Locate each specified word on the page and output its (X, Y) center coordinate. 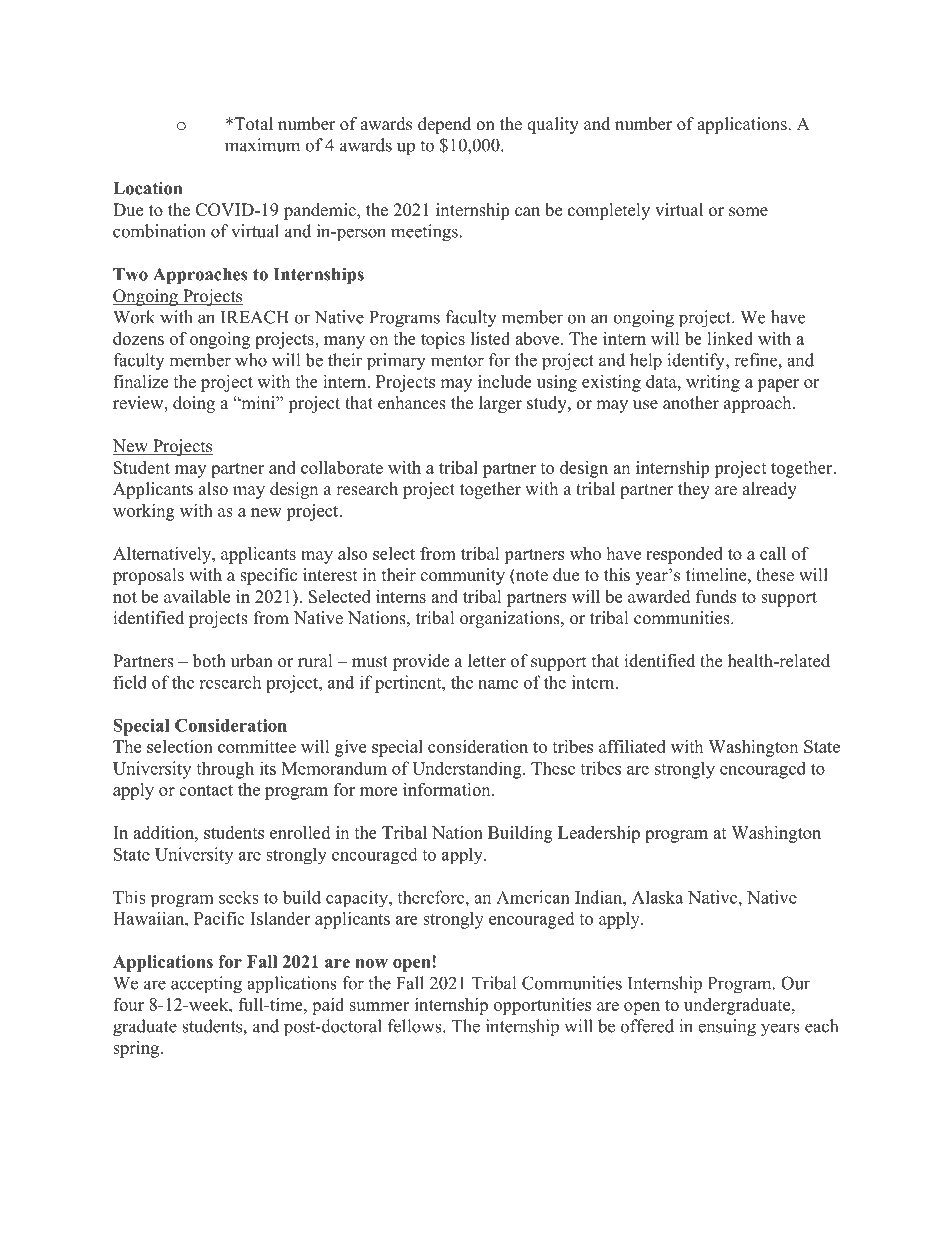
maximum (262, 145)
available (197, 596)
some (748, 212)
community (462, 576)
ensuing (727, 1027)
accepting (206, 984)
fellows (416, 1026)
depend (444, 125)
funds (716, 596)
